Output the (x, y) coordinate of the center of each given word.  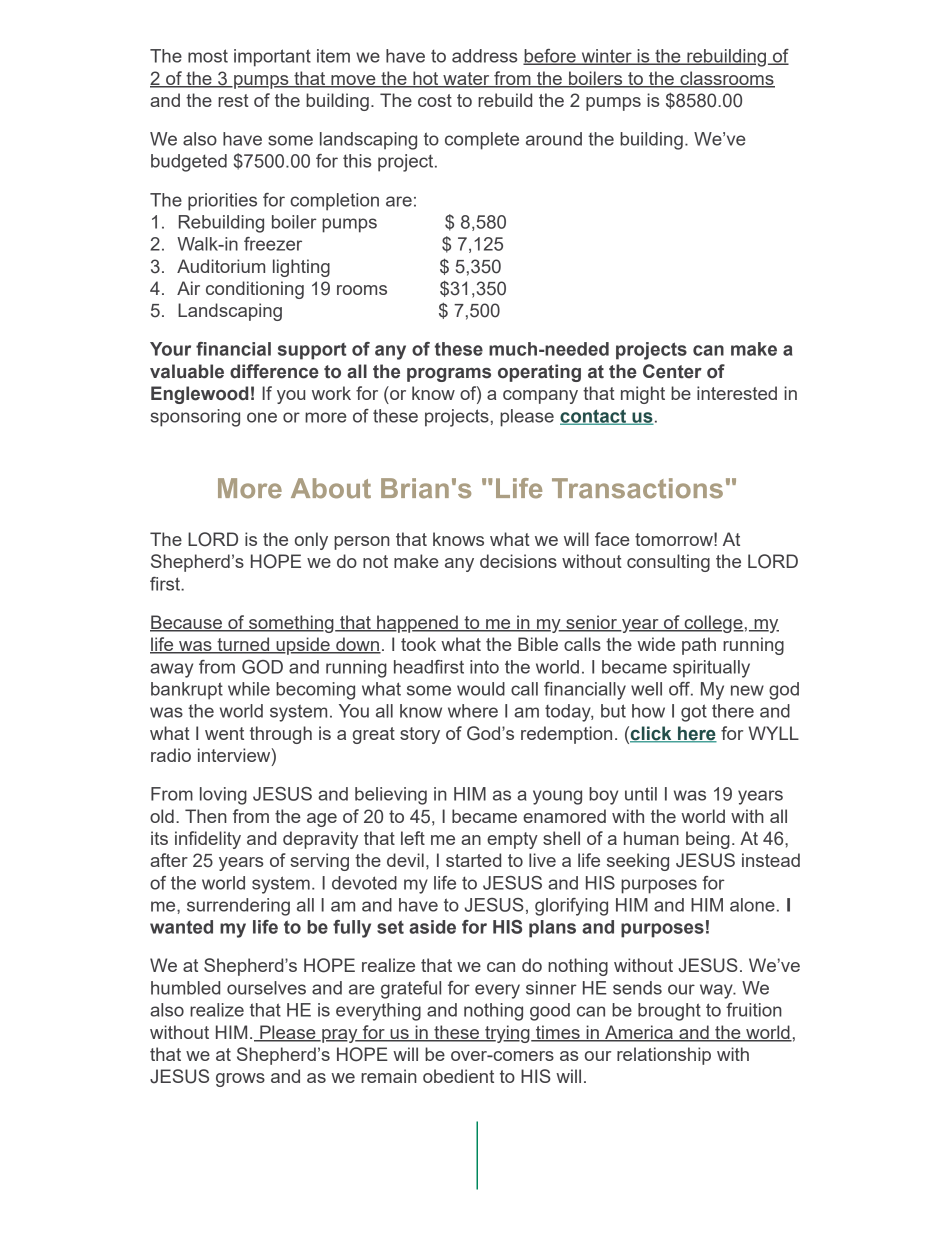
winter (606, 57)
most (208, 56)
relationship (664, 1056)
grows (240, 1080)
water (466, 80)
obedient (458, 1076)
